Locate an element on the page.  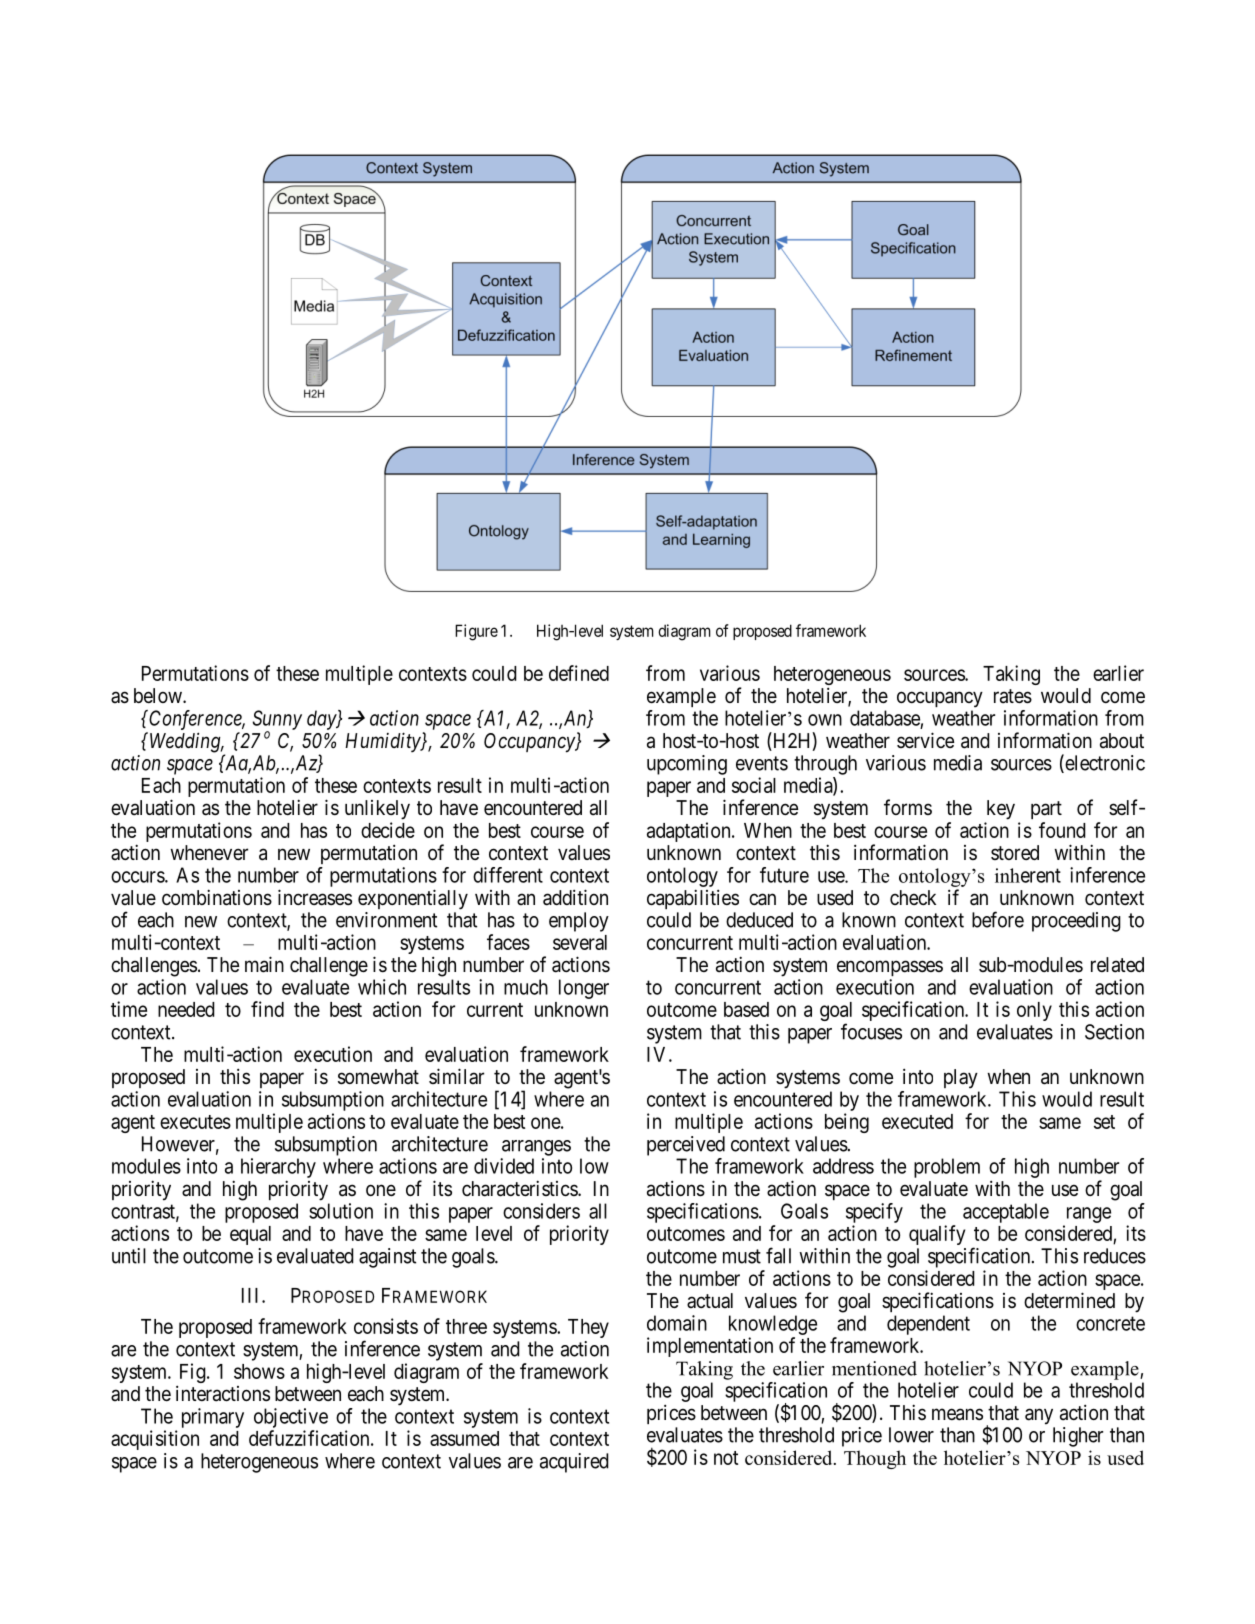
primary is located at coordinates (213, 1418).
